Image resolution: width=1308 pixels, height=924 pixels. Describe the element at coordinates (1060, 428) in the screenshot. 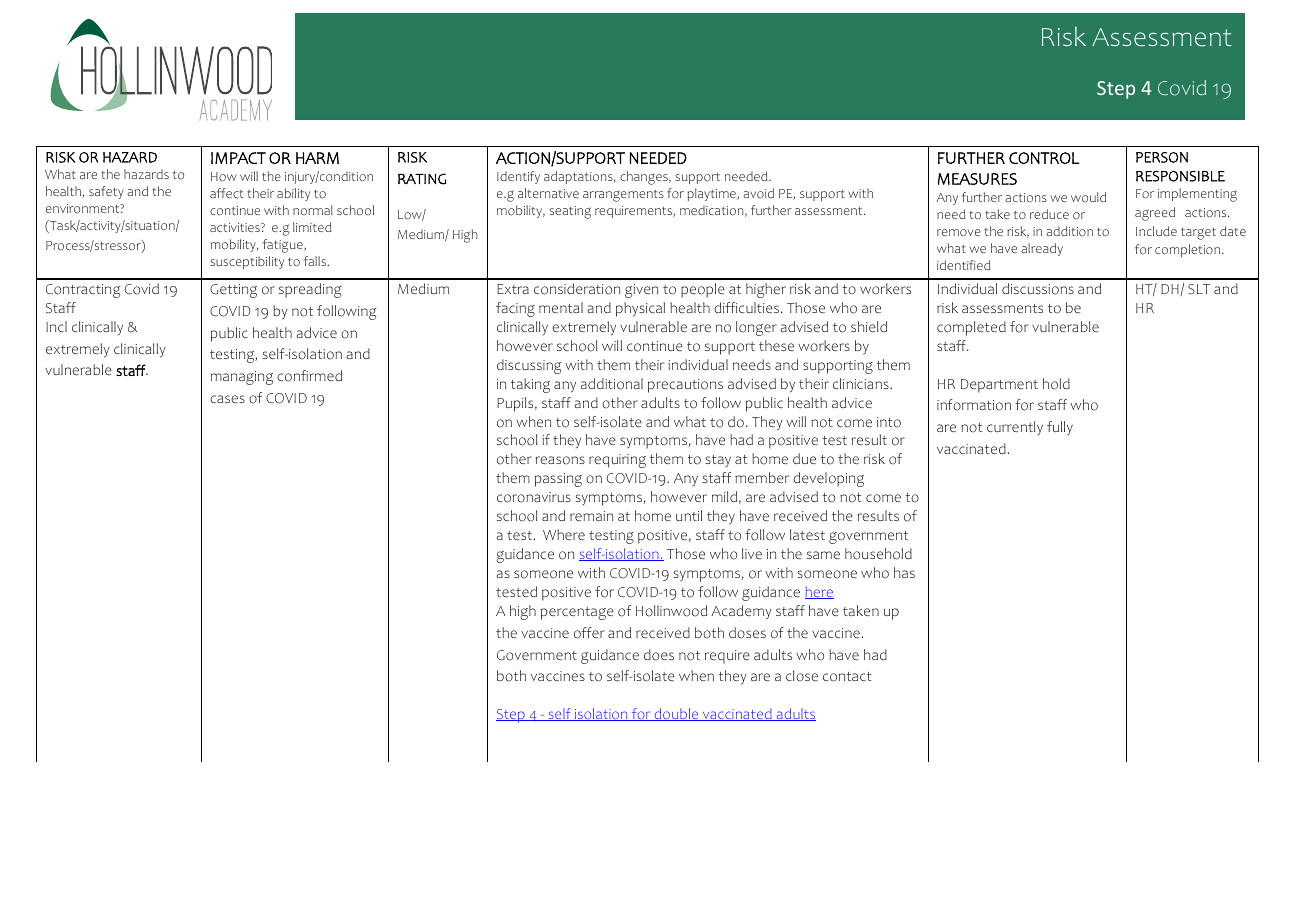

I see `fully` at that location.
